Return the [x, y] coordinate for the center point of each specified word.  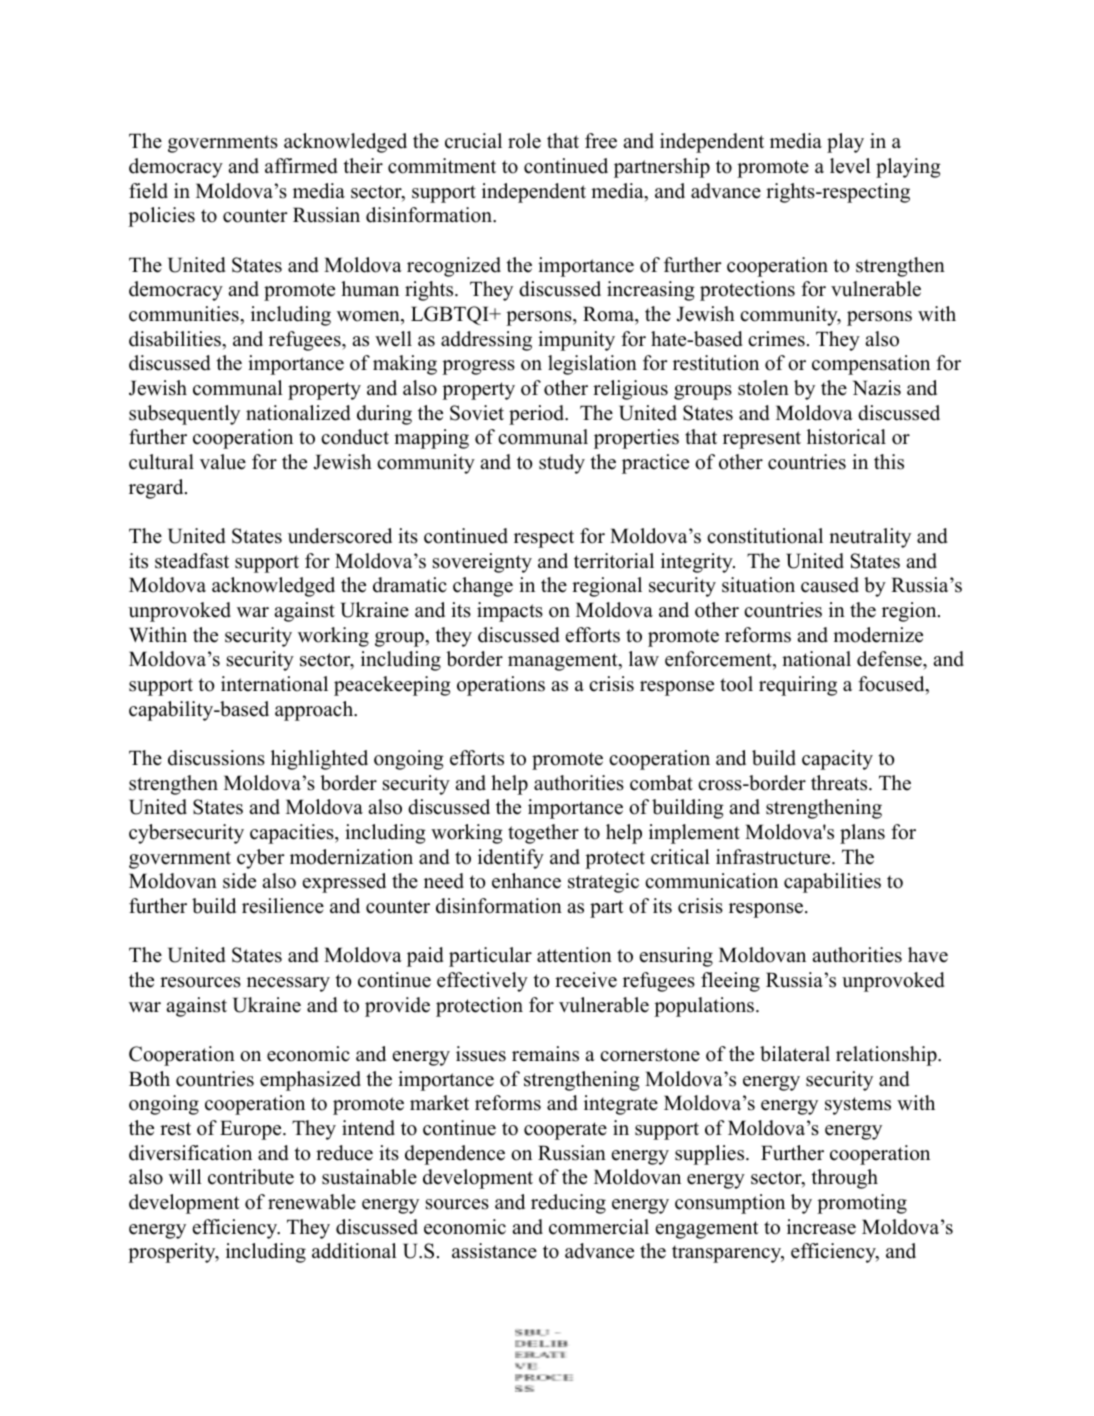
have [928, 955]
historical [846, 437]
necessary [288, 984]
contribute [251, 1177]
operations [501, 686]
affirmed [301, 166]
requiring [798, 686]
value [223, 462]
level [850, 166]
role [524, 141]
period [537, 415]
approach [315, 711]
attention [574, 955]
